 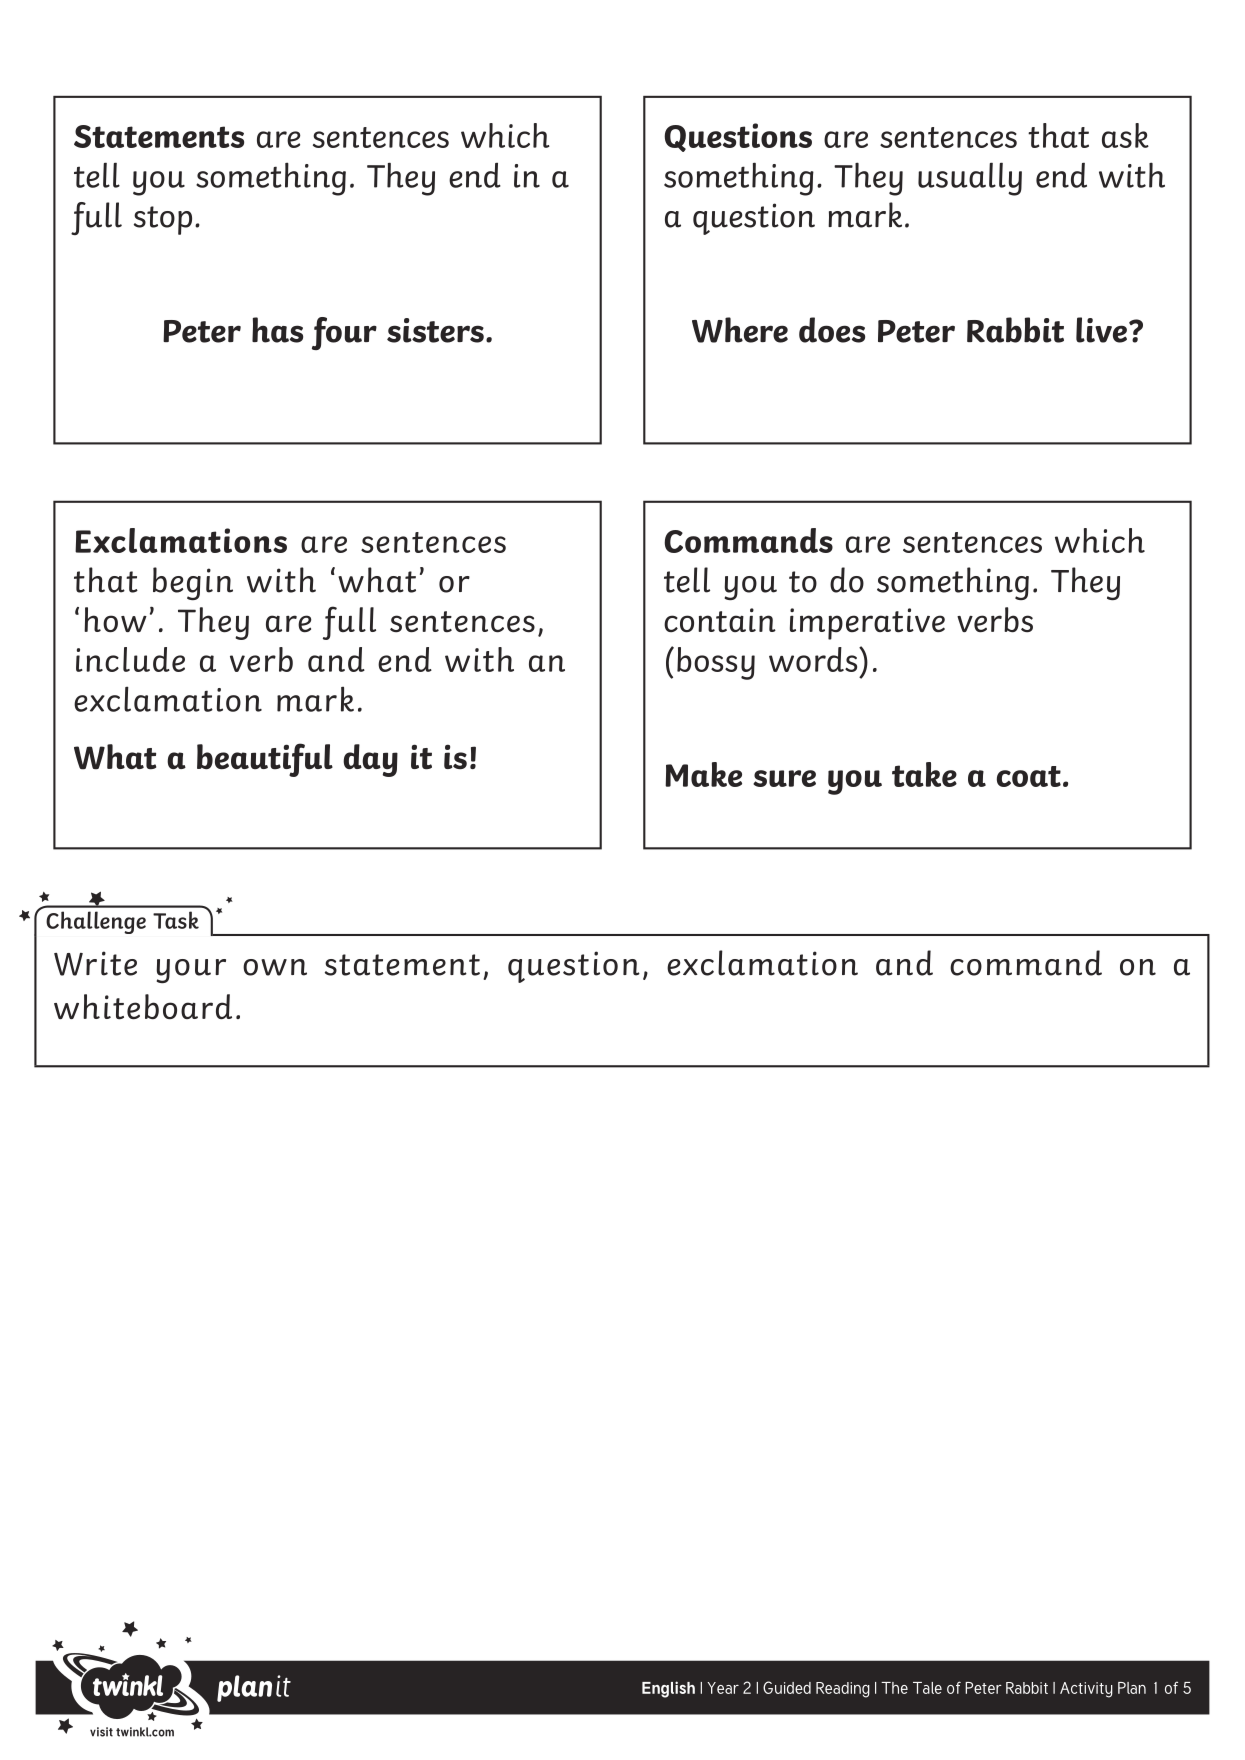 What do you see at coordinates (970, 179) in the screenshot?
I see `usually` at bounding box center [970, 179].
